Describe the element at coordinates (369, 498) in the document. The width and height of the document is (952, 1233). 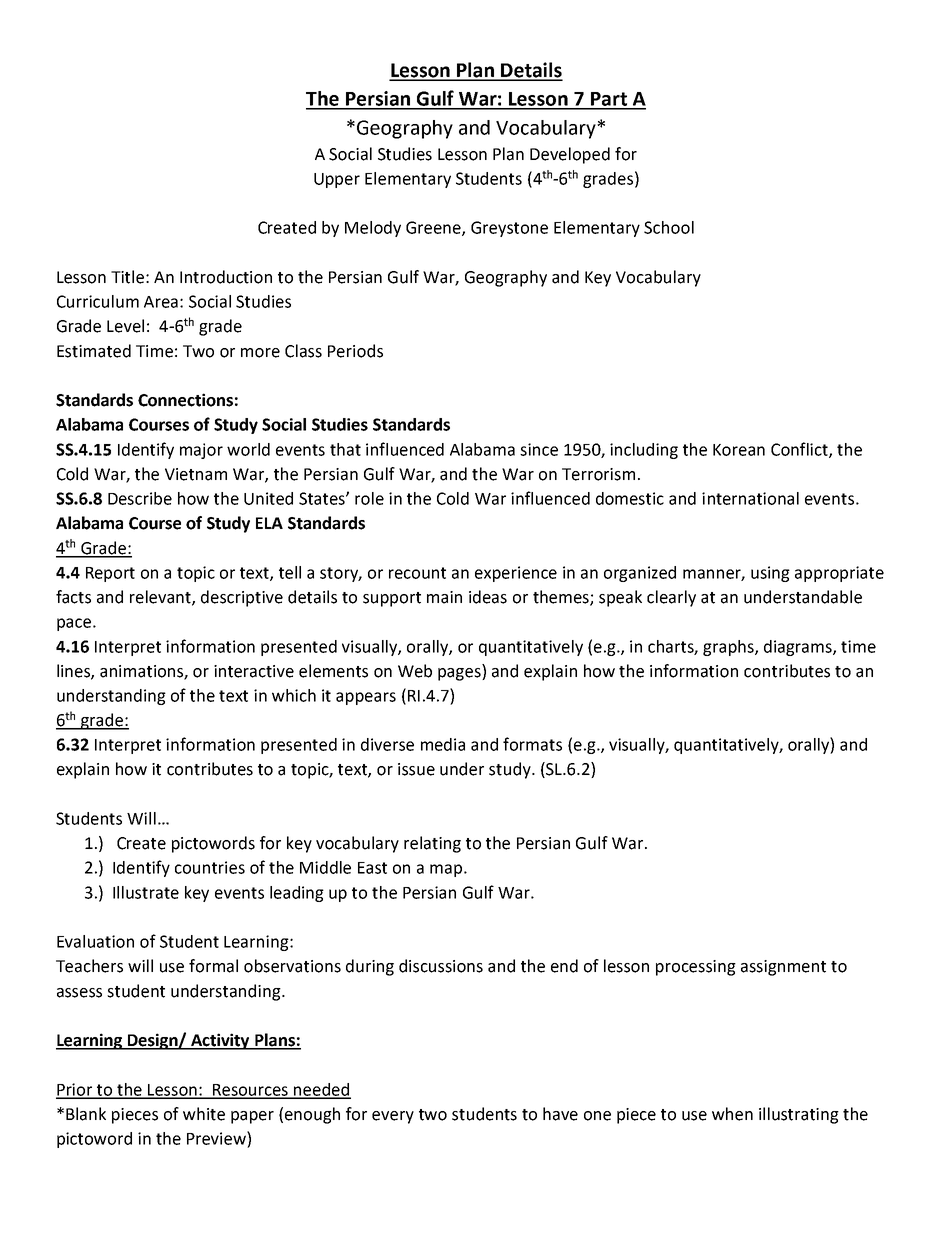
I see `role` at that location.
